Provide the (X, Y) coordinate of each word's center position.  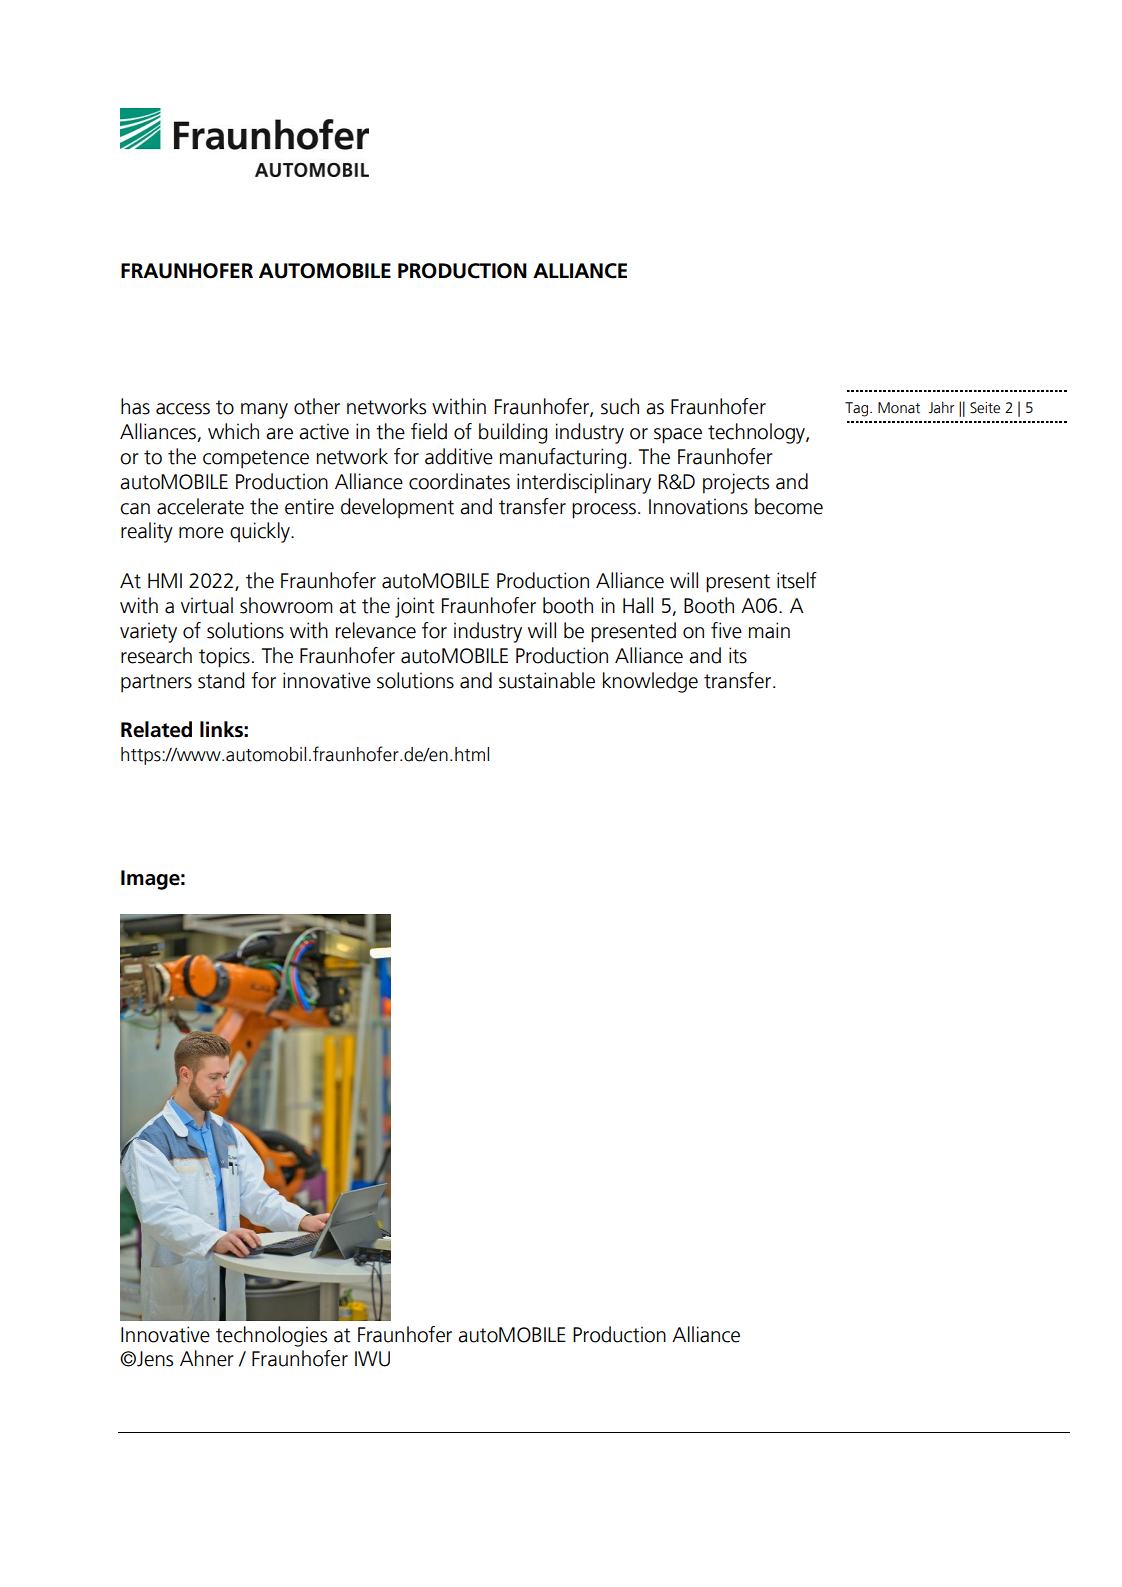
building (513, 433)
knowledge (650, 682)
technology (757, 433)
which (233, 431)
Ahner (207, 1358)
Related (156, 729)
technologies (271, 1336)
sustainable (547, 680)
